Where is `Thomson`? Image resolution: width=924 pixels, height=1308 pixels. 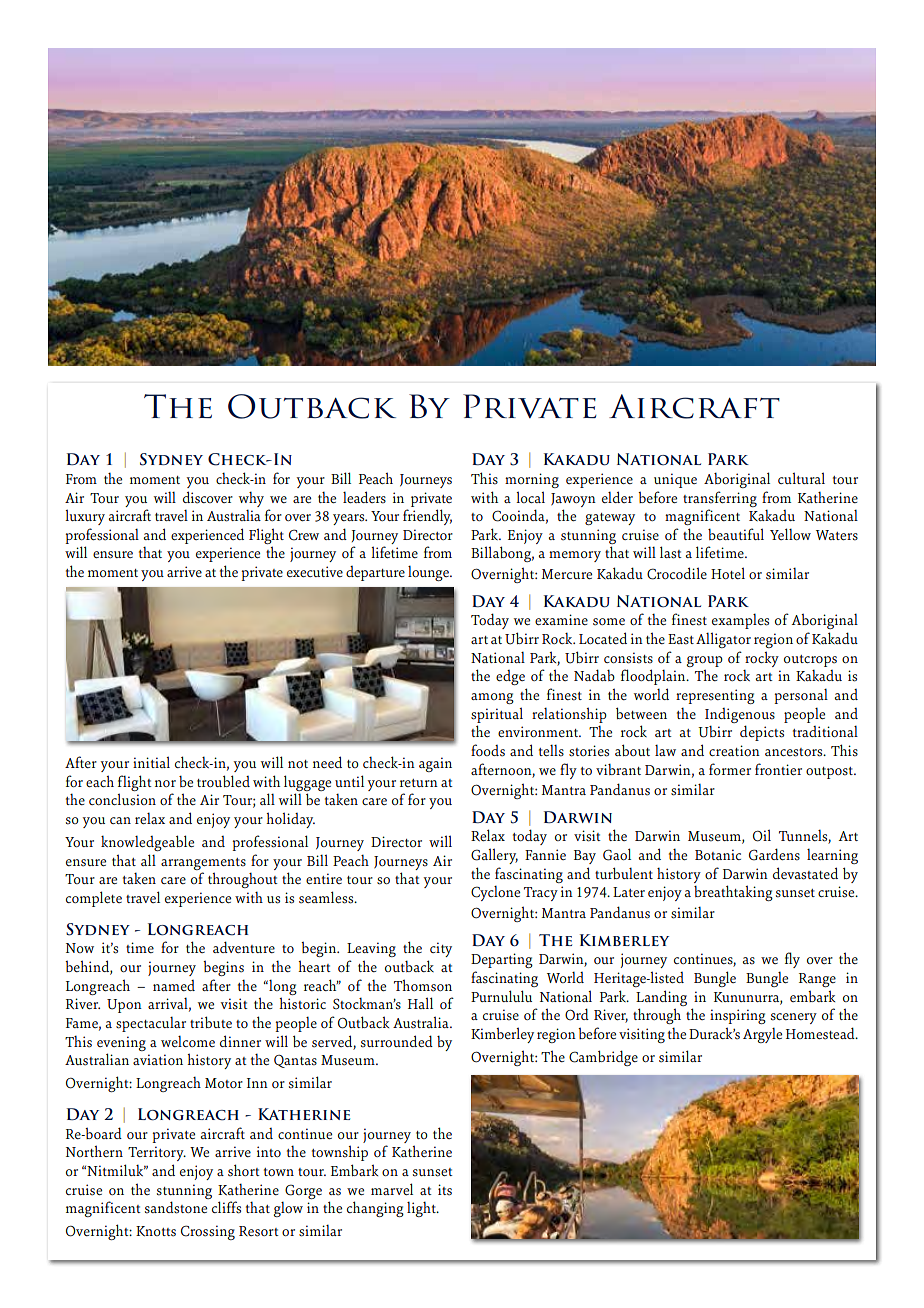 Thomson is located at coordinates (423, 985).
